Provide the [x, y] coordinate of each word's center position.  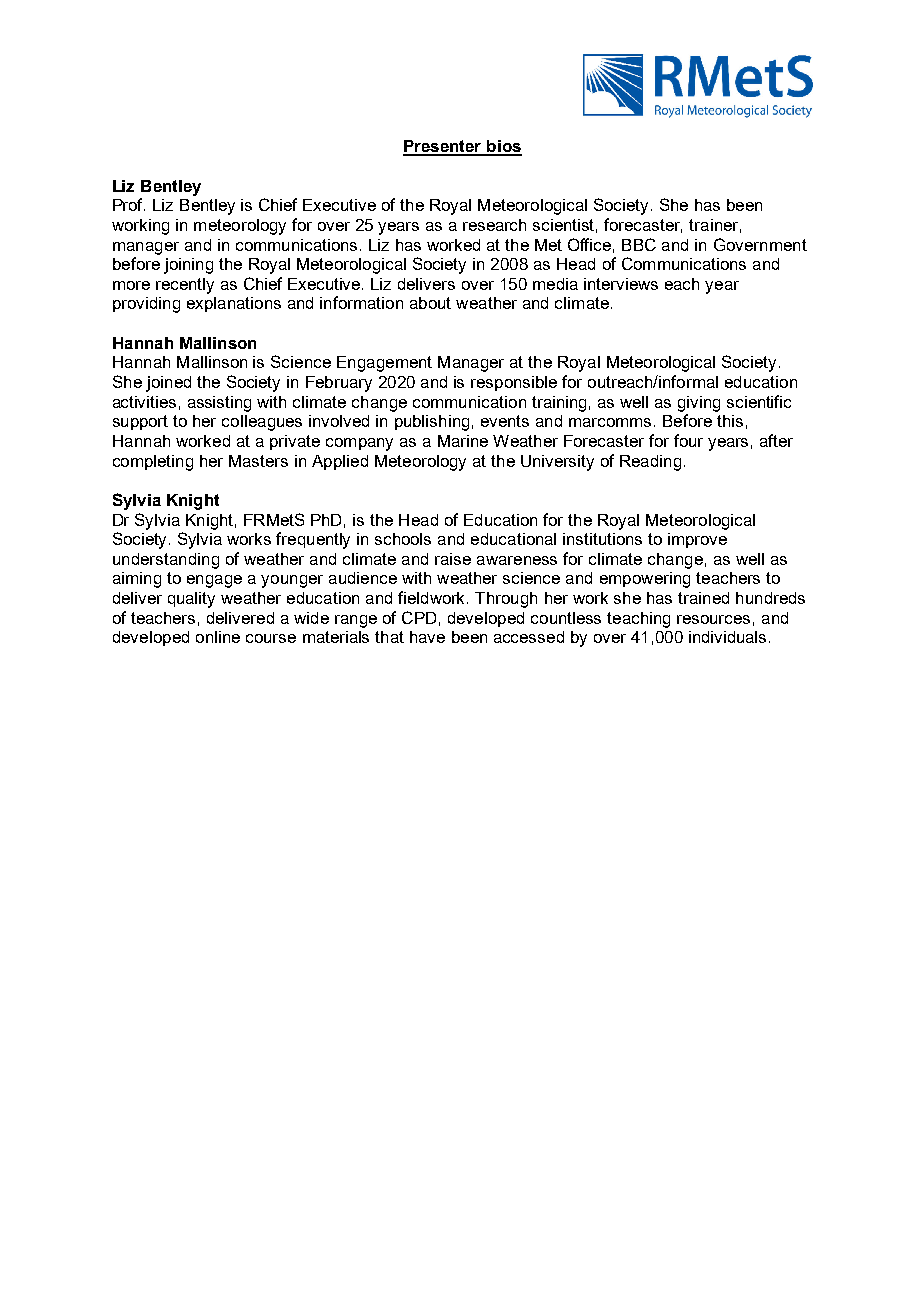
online [218, 637]
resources [713, 619]
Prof [129, 204]
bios [503, 147]
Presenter [443, 147]
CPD [419, 617]
